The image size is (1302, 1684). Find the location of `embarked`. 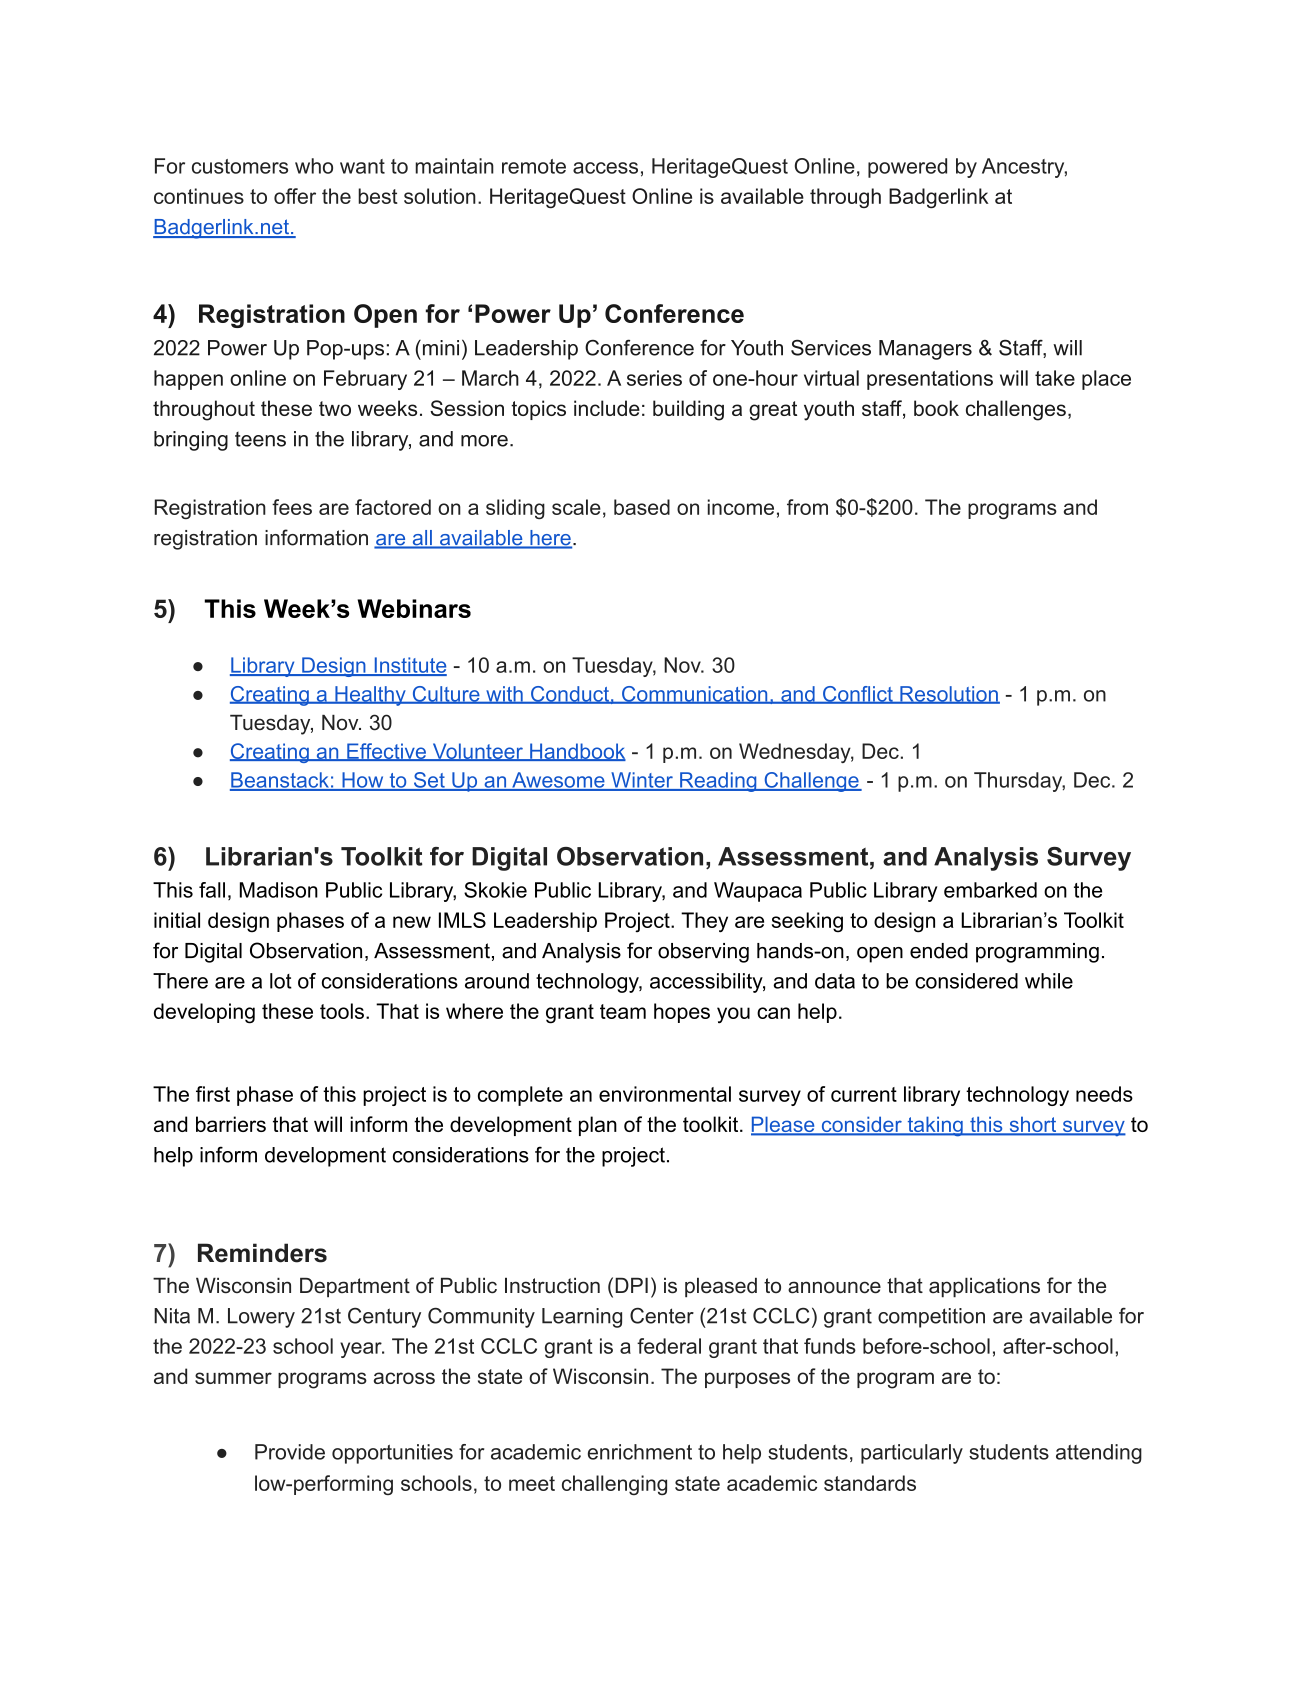

embarked is located at coordinates (990, 890).
